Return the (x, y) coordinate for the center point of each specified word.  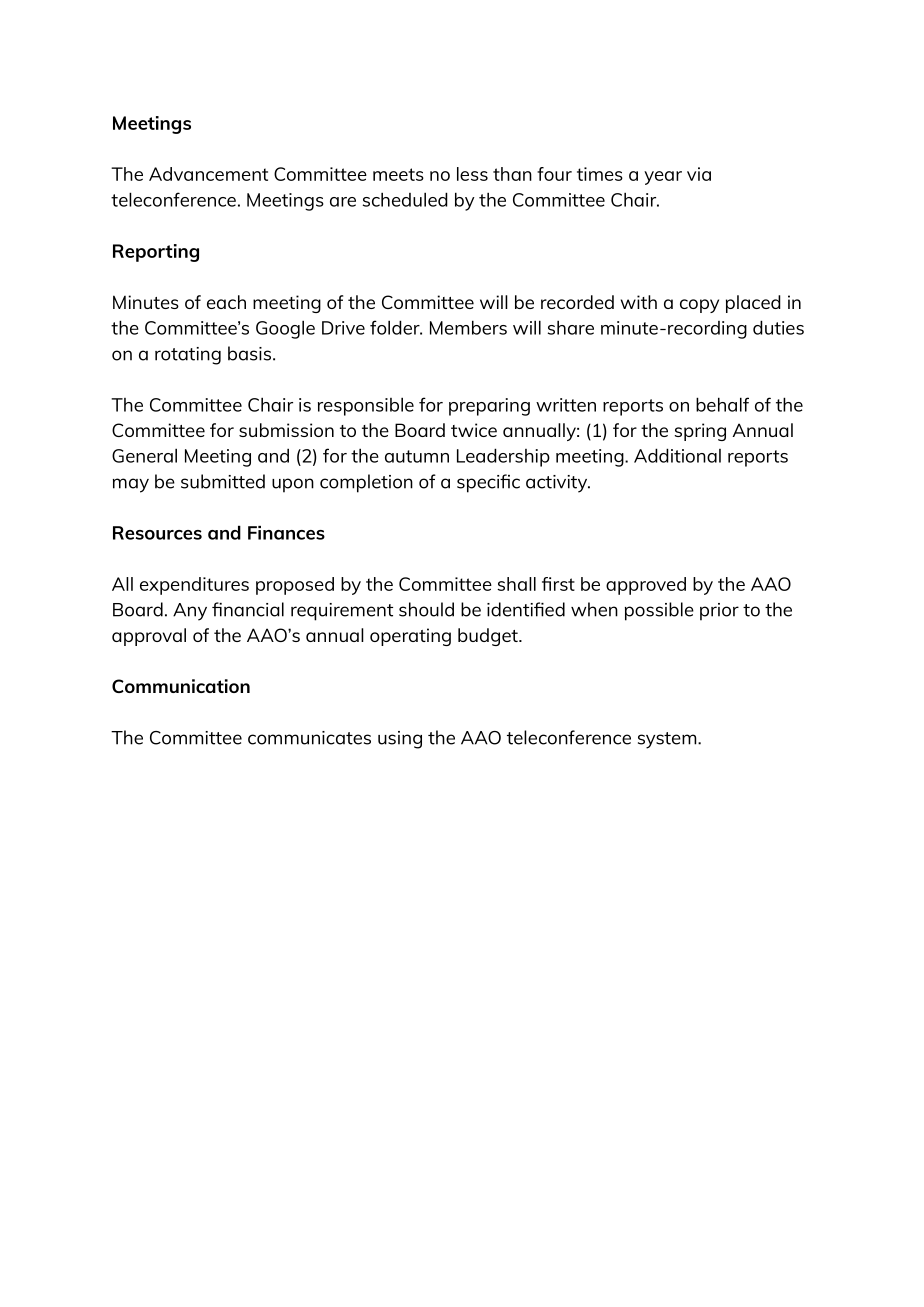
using (400, 740)
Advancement (208, 174)
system (668, 740)
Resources (157, 533)
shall (516, 584)
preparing (489, 407)
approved (646, 586)
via (699, 174)
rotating (188, 356)
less (472, 174)
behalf (722, 404)
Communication (181, 686)
